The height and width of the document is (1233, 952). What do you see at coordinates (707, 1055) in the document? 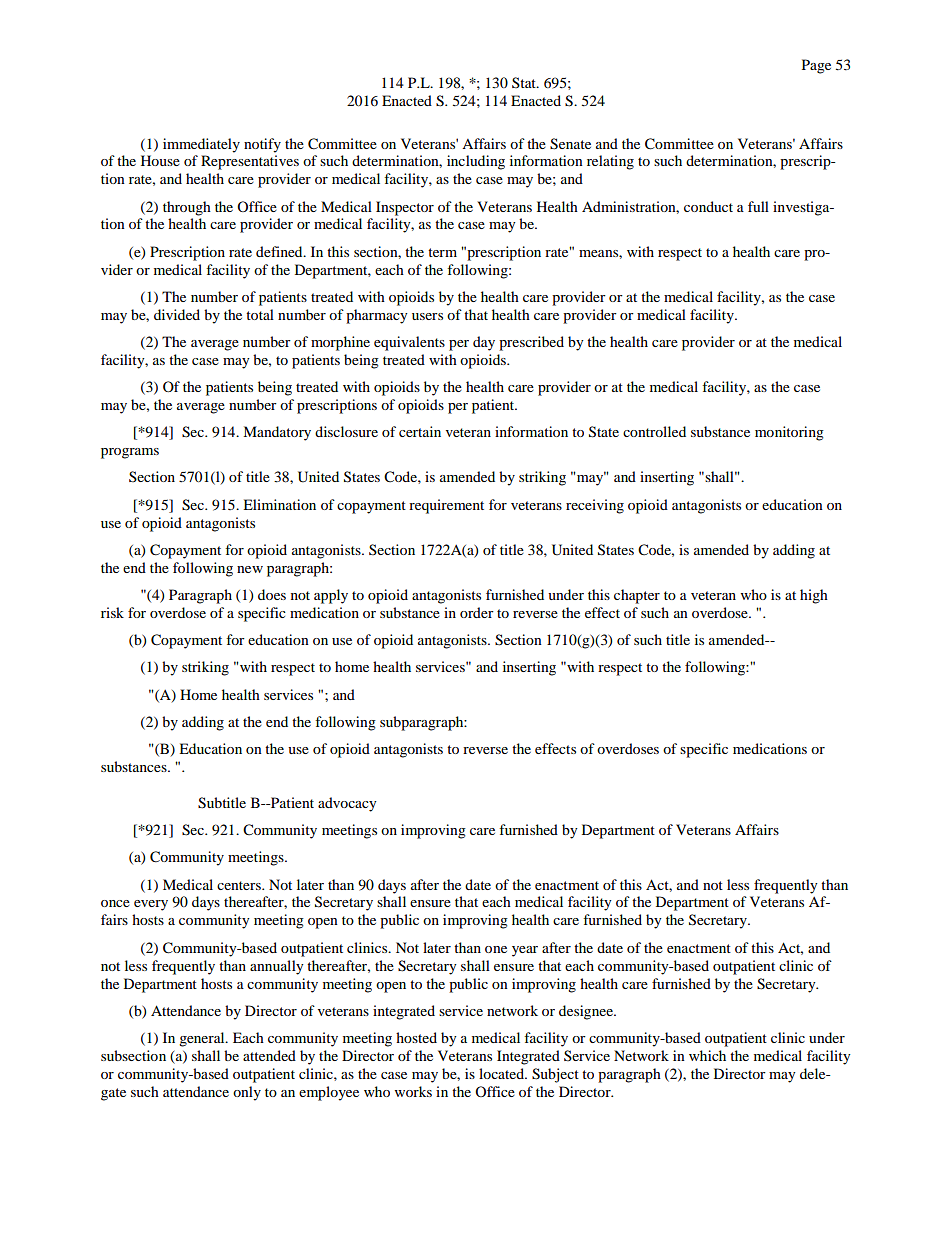
I see `which` at bounding box center [707, 1055].
